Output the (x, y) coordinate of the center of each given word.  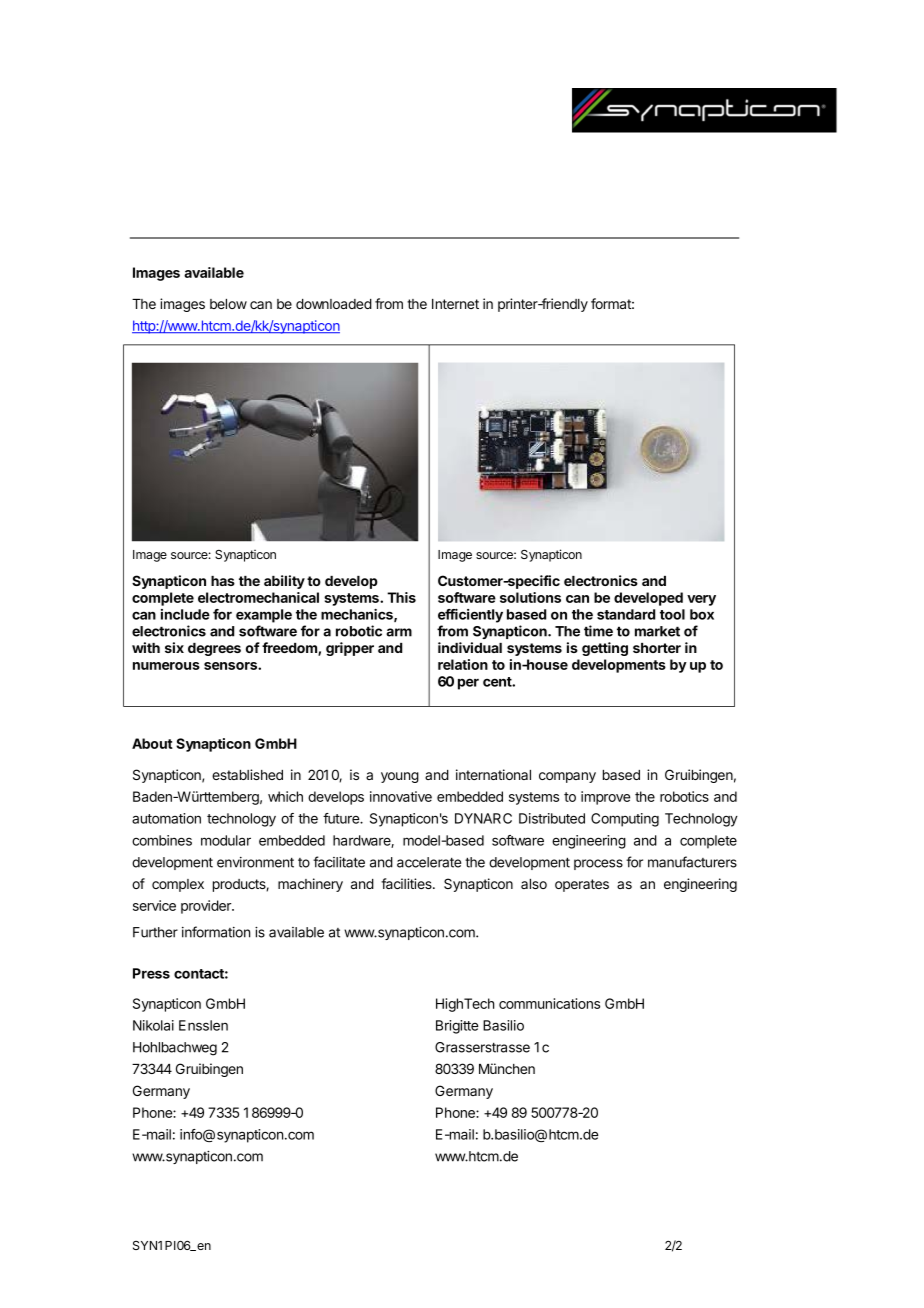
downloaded (334, 304)
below (228, 304)
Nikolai (153, 1025)
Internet (455, 304)
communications (549, 1003)
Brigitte (457, 1027)
